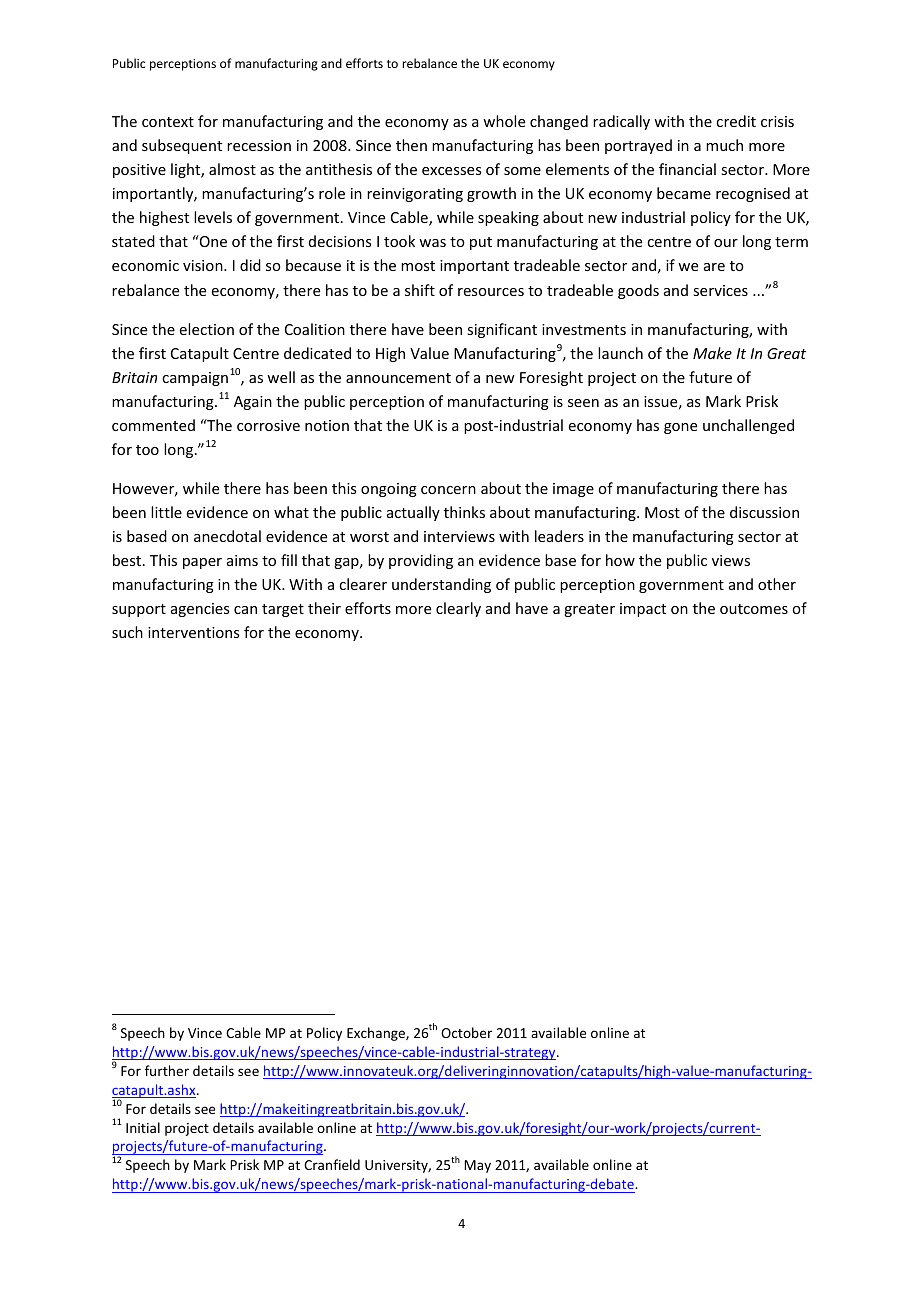 The height and width of the image is (1308, 924). I want to click on October, so click(466, 1032).
